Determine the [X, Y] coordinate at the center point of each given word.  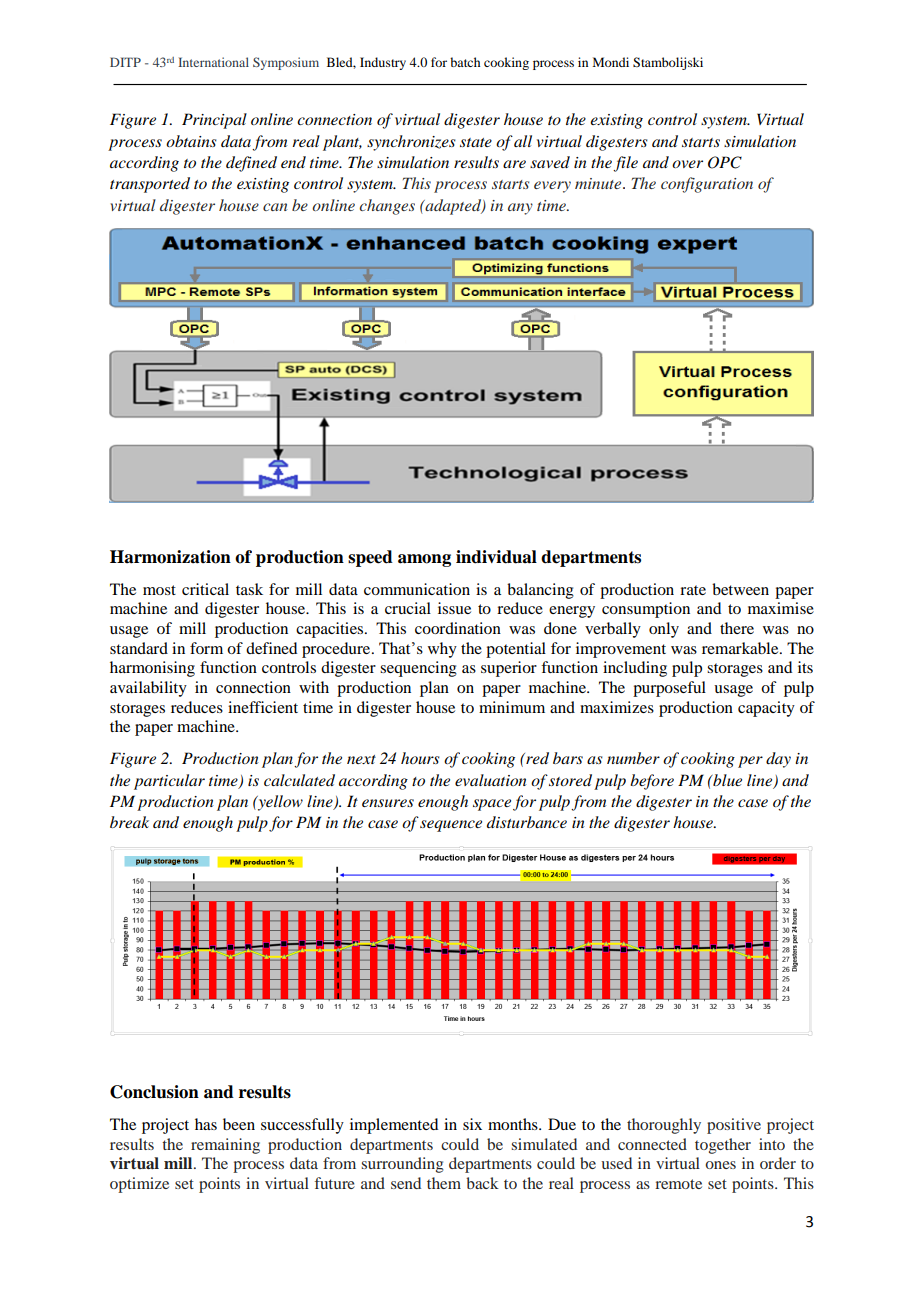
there [737, 628]
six [472, 1124]
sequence [451, 826]
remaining [225, 1146]
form [206, 648]
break [129, 822]
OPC [725, 162]
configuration [707, 185]
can [275, 207]
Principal [214, 121]
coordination [458, 628]
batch [465, 62]
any [520, 209]
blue [726, 780]
